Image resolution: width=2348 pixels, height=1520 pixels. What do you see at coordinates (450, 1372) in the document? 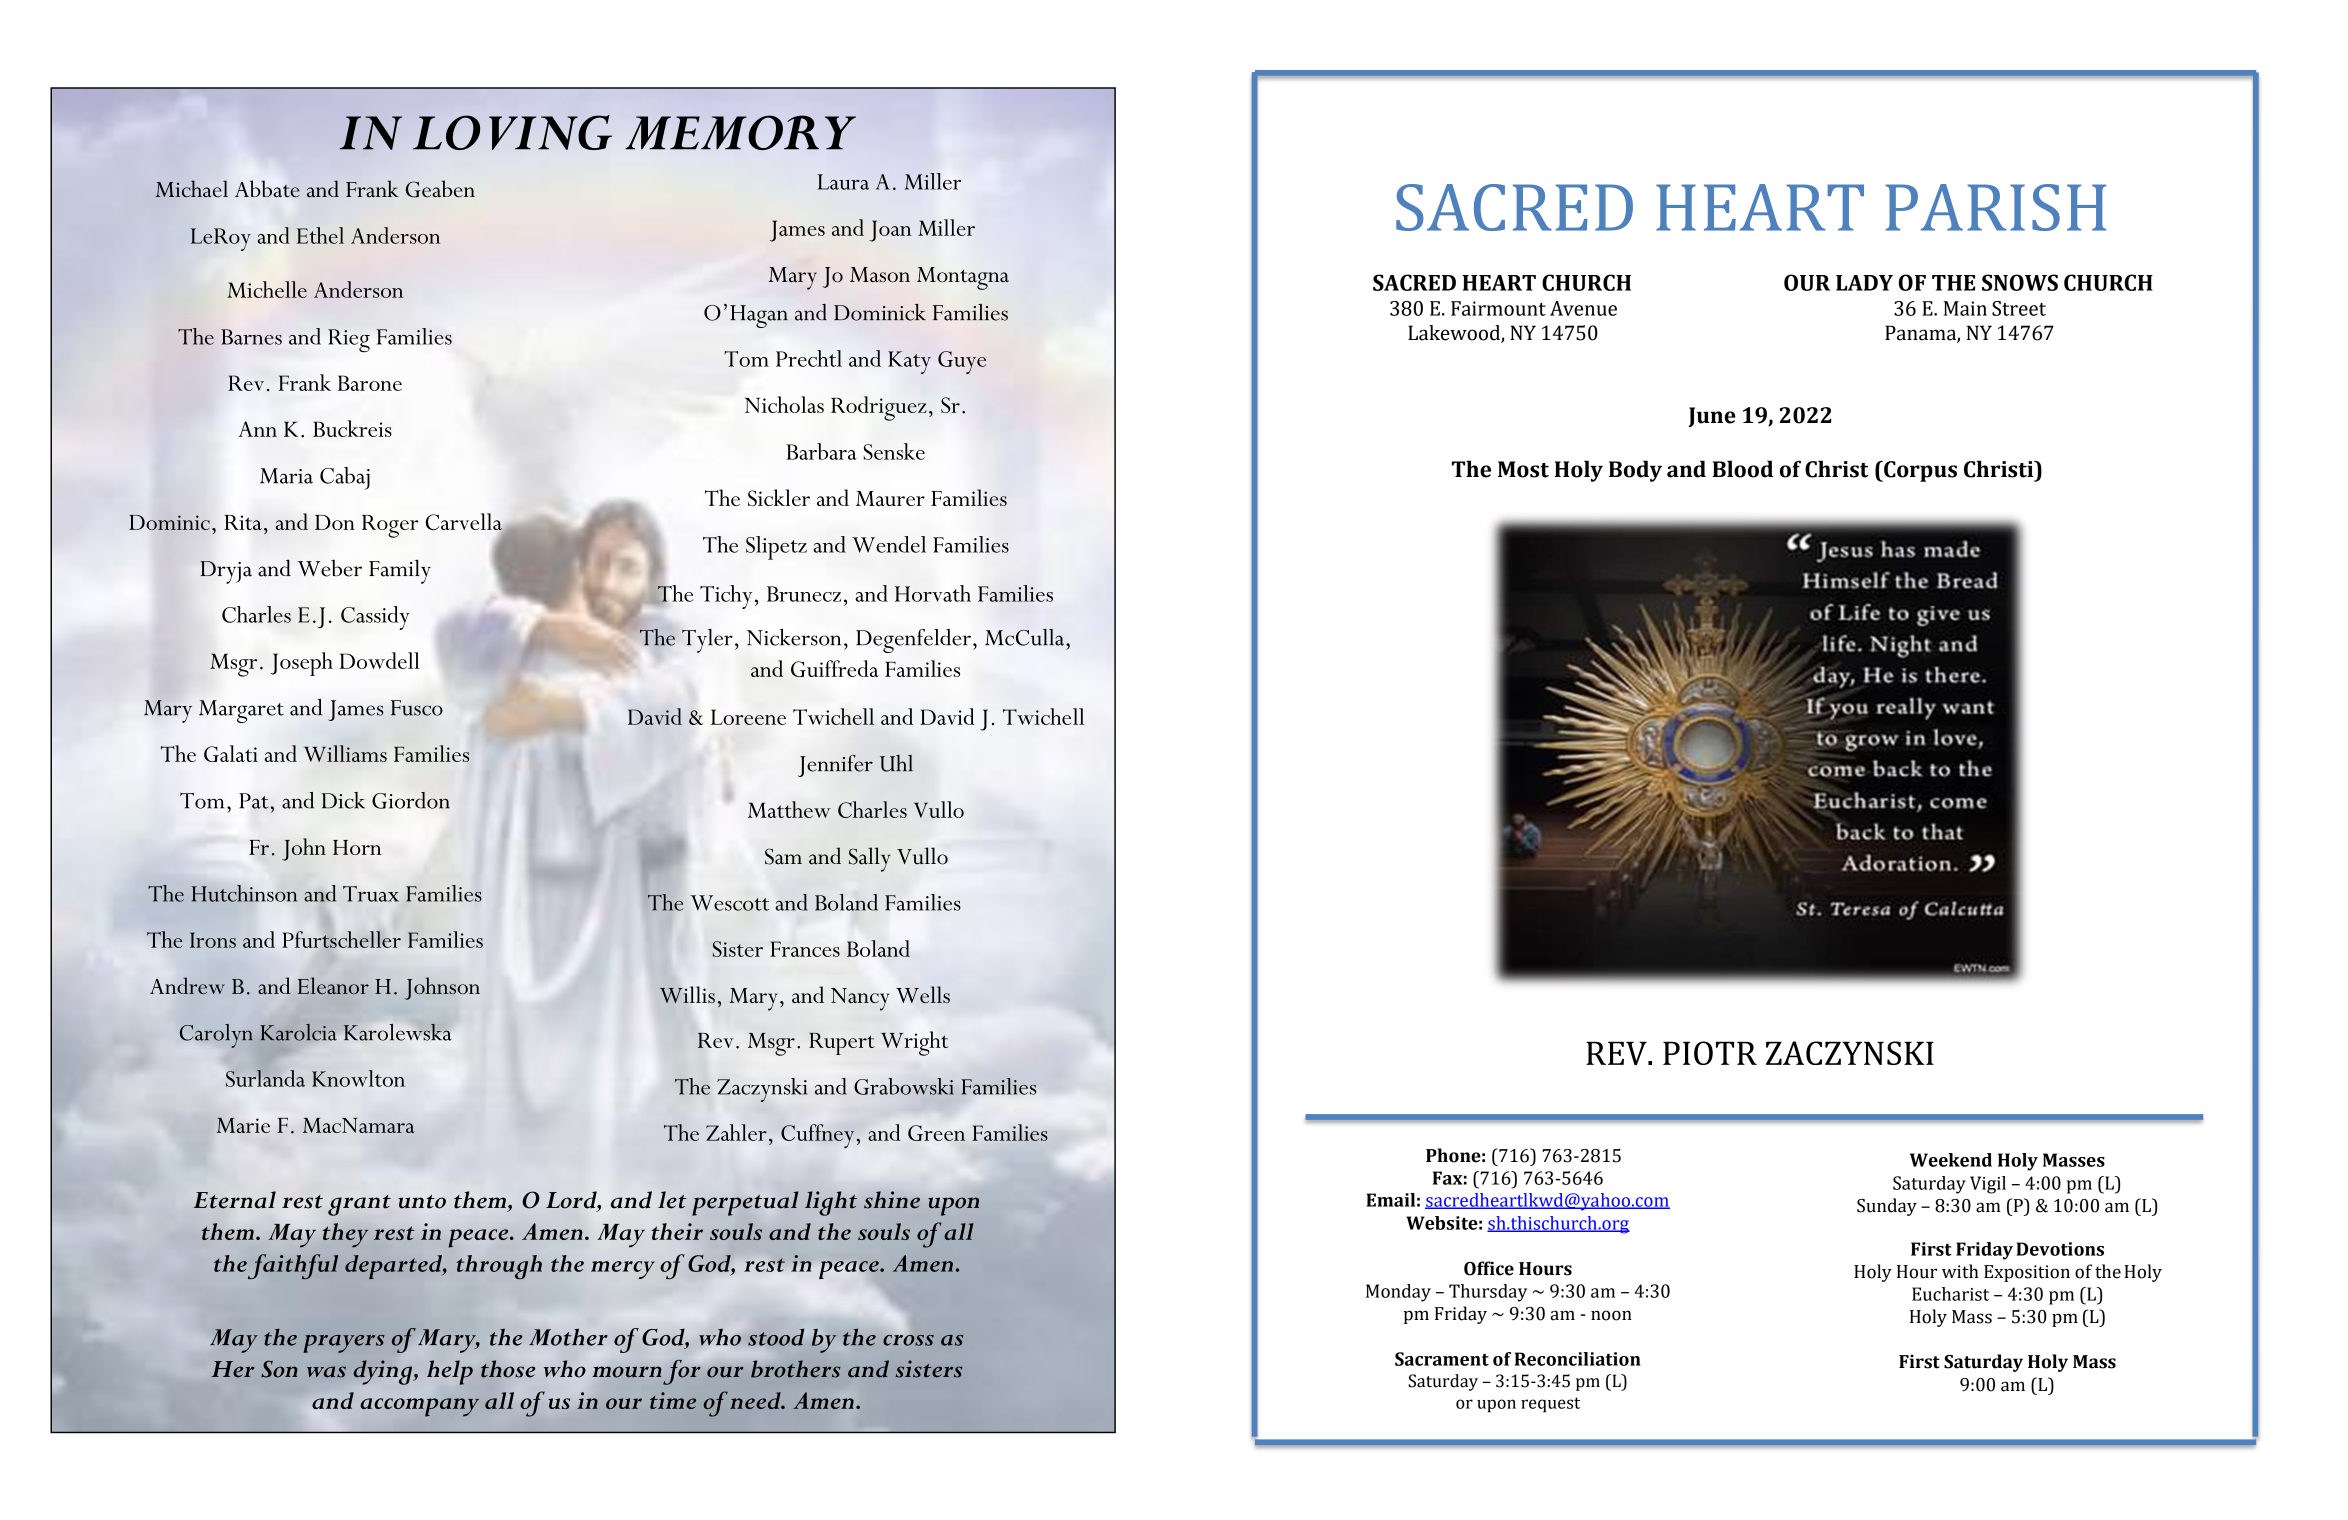
I see `help` at bounding box center [450, 1372].
